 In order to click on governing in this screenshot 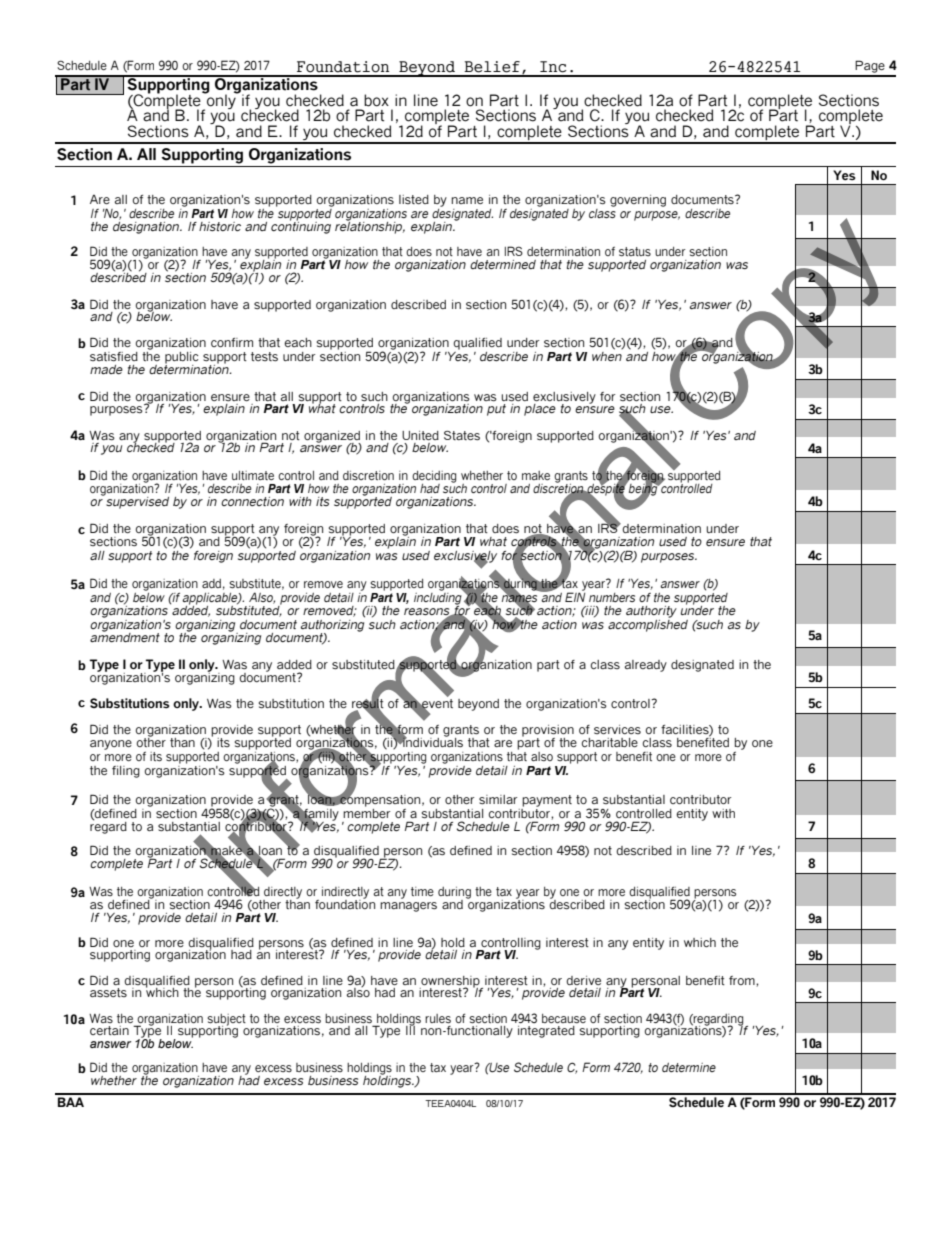, I will do `click(638, 201)`.
